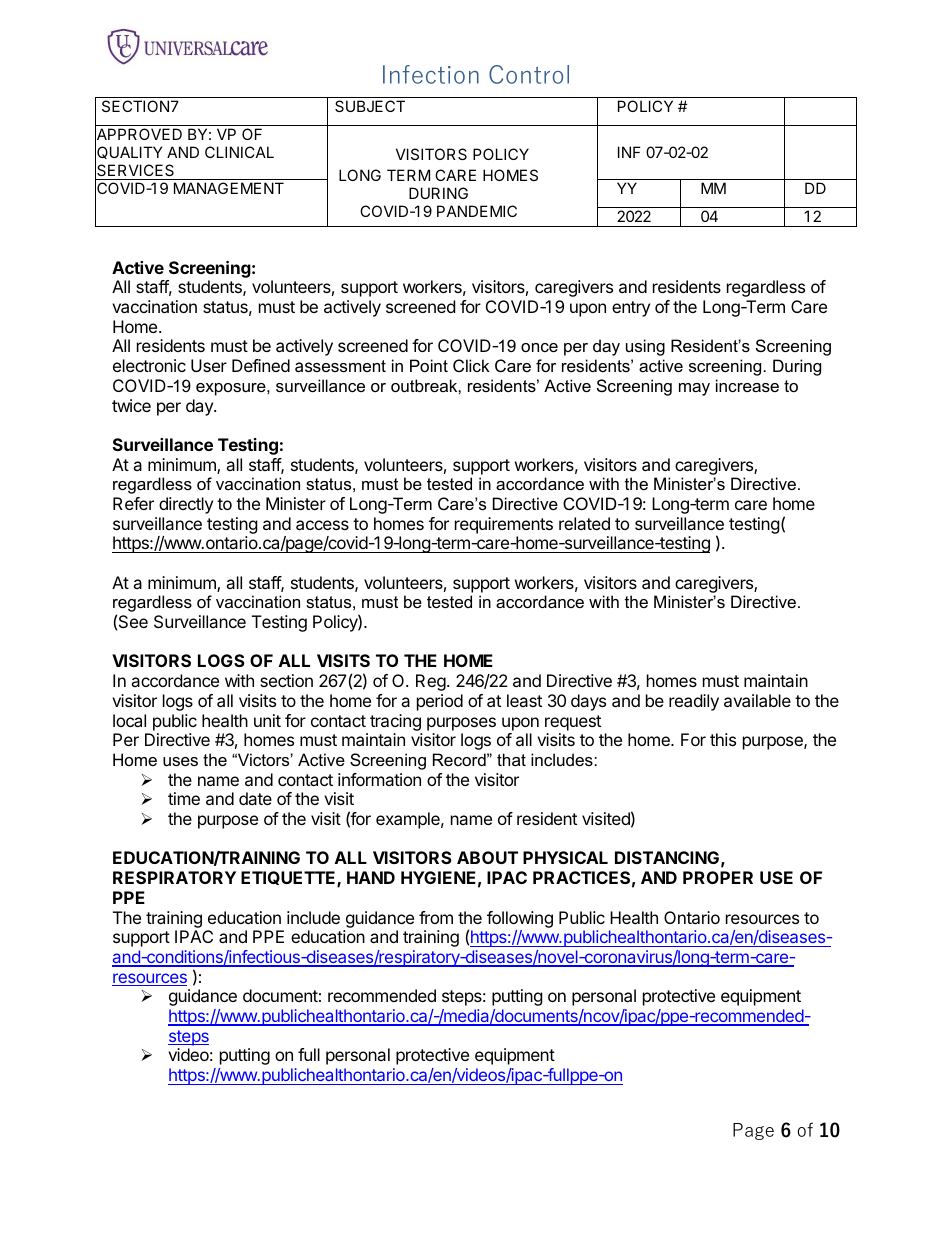  What do you see at coordinates (209, 365) in the screenshot?
I see `User` at bounding box center [209, 365].
